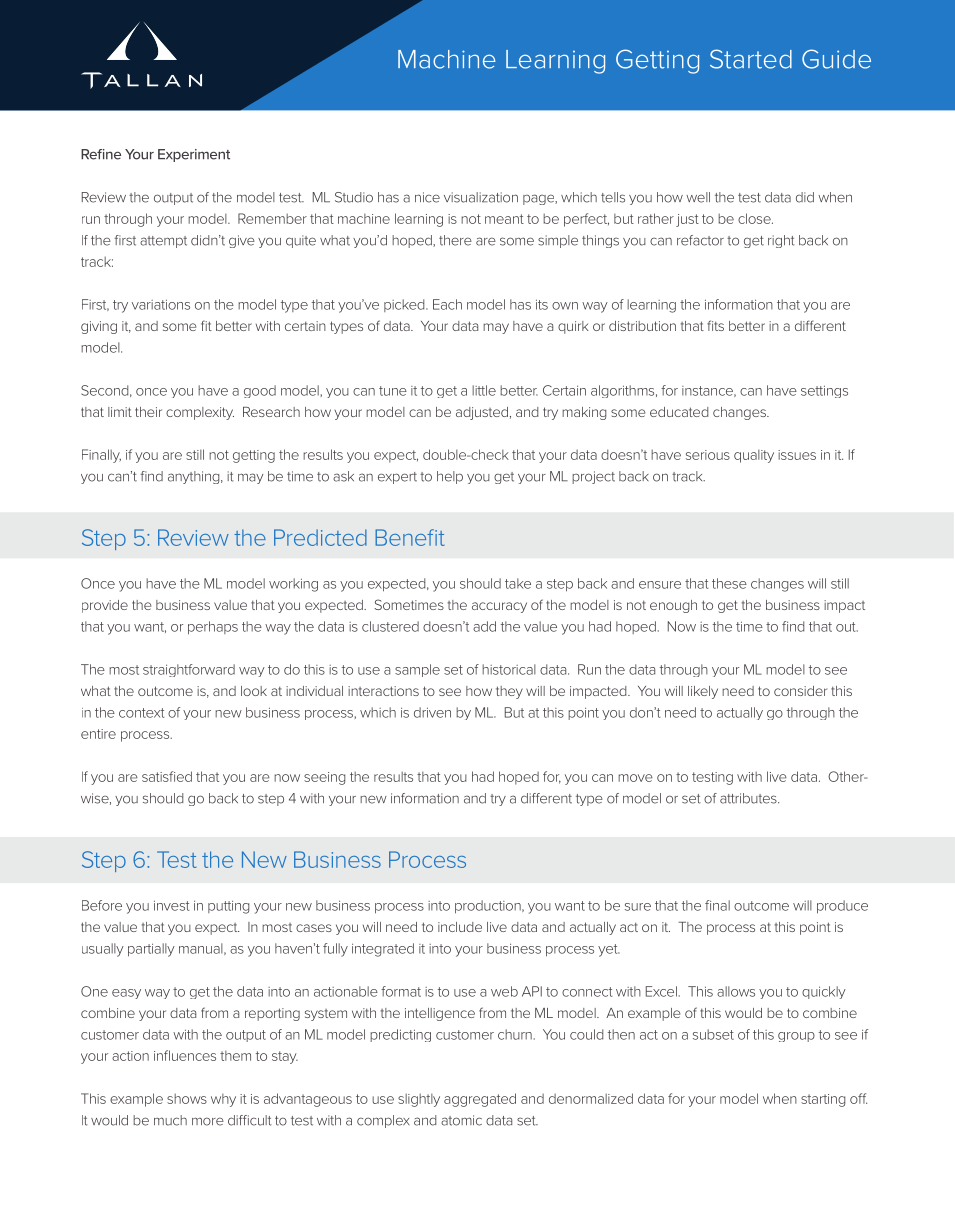  Describe the element at coordinates (450, 477) in the page. I see `help` at that location.
